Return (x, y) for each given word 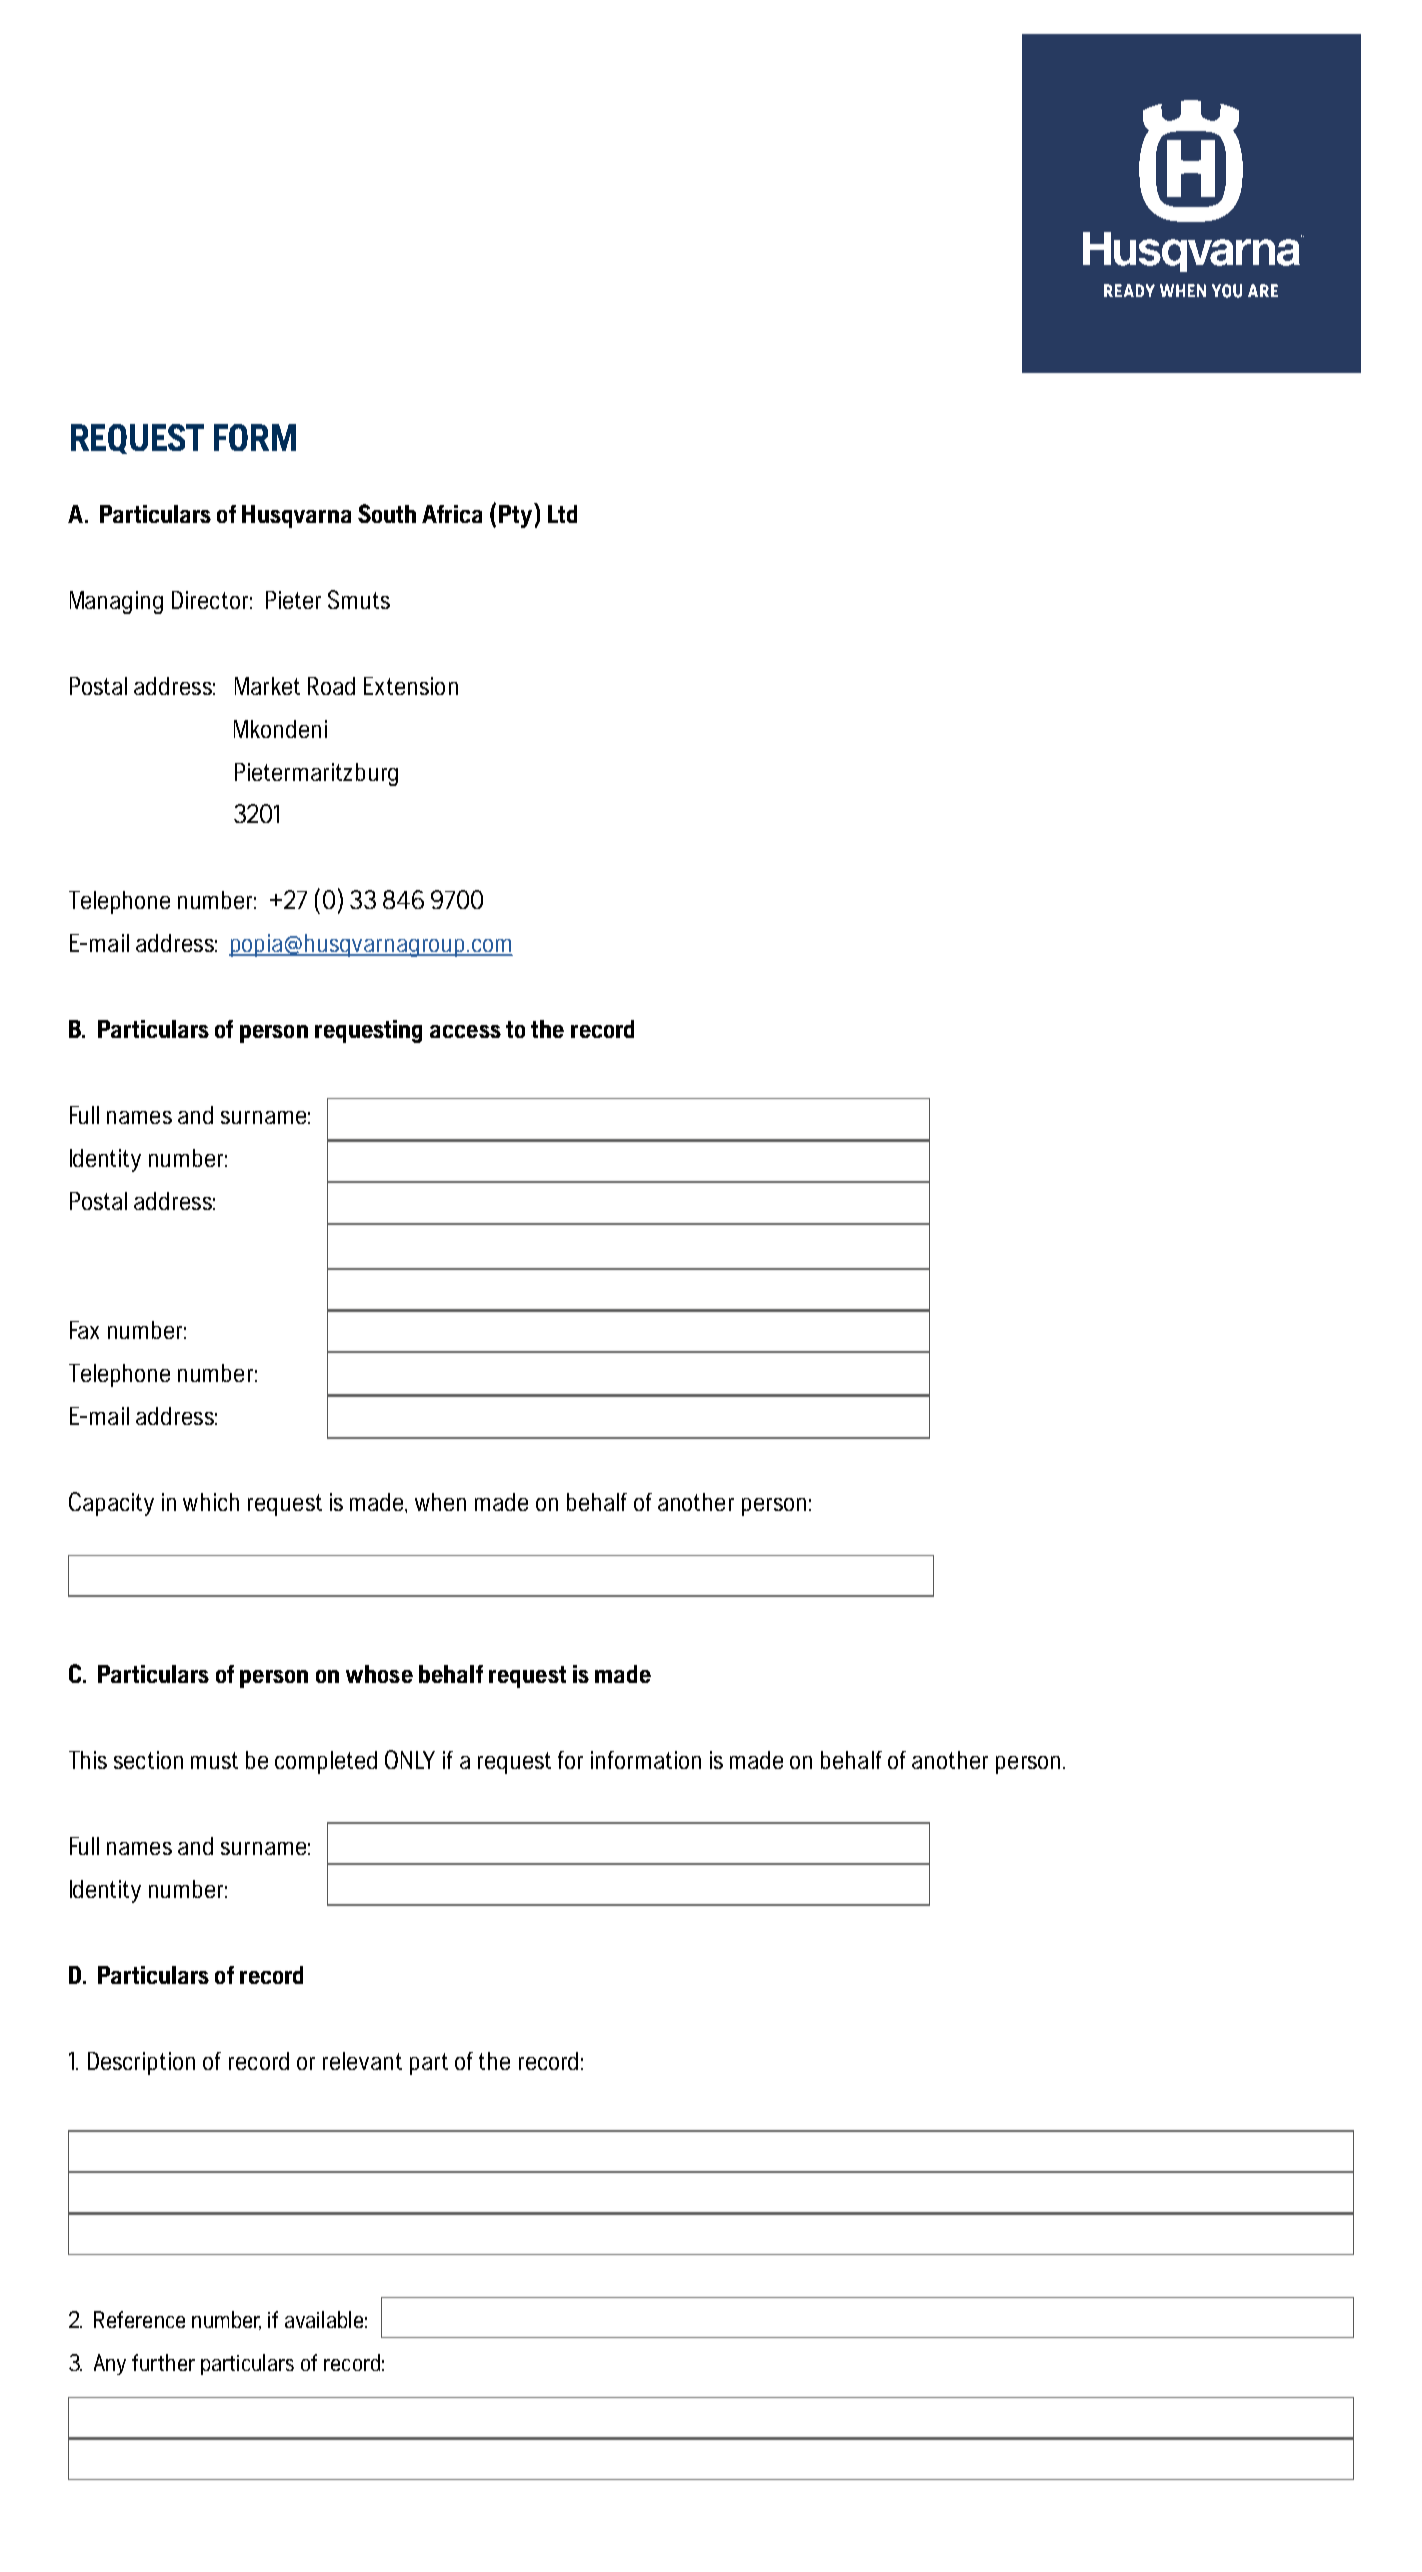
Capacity (111, 1504)
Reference (139, 2319)
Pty (517, 515)
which (211, 1502)
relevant (362, 2061)
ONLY (410, 1759)
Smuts (359, 599)
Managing (116, 602)
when (440, 1502)
